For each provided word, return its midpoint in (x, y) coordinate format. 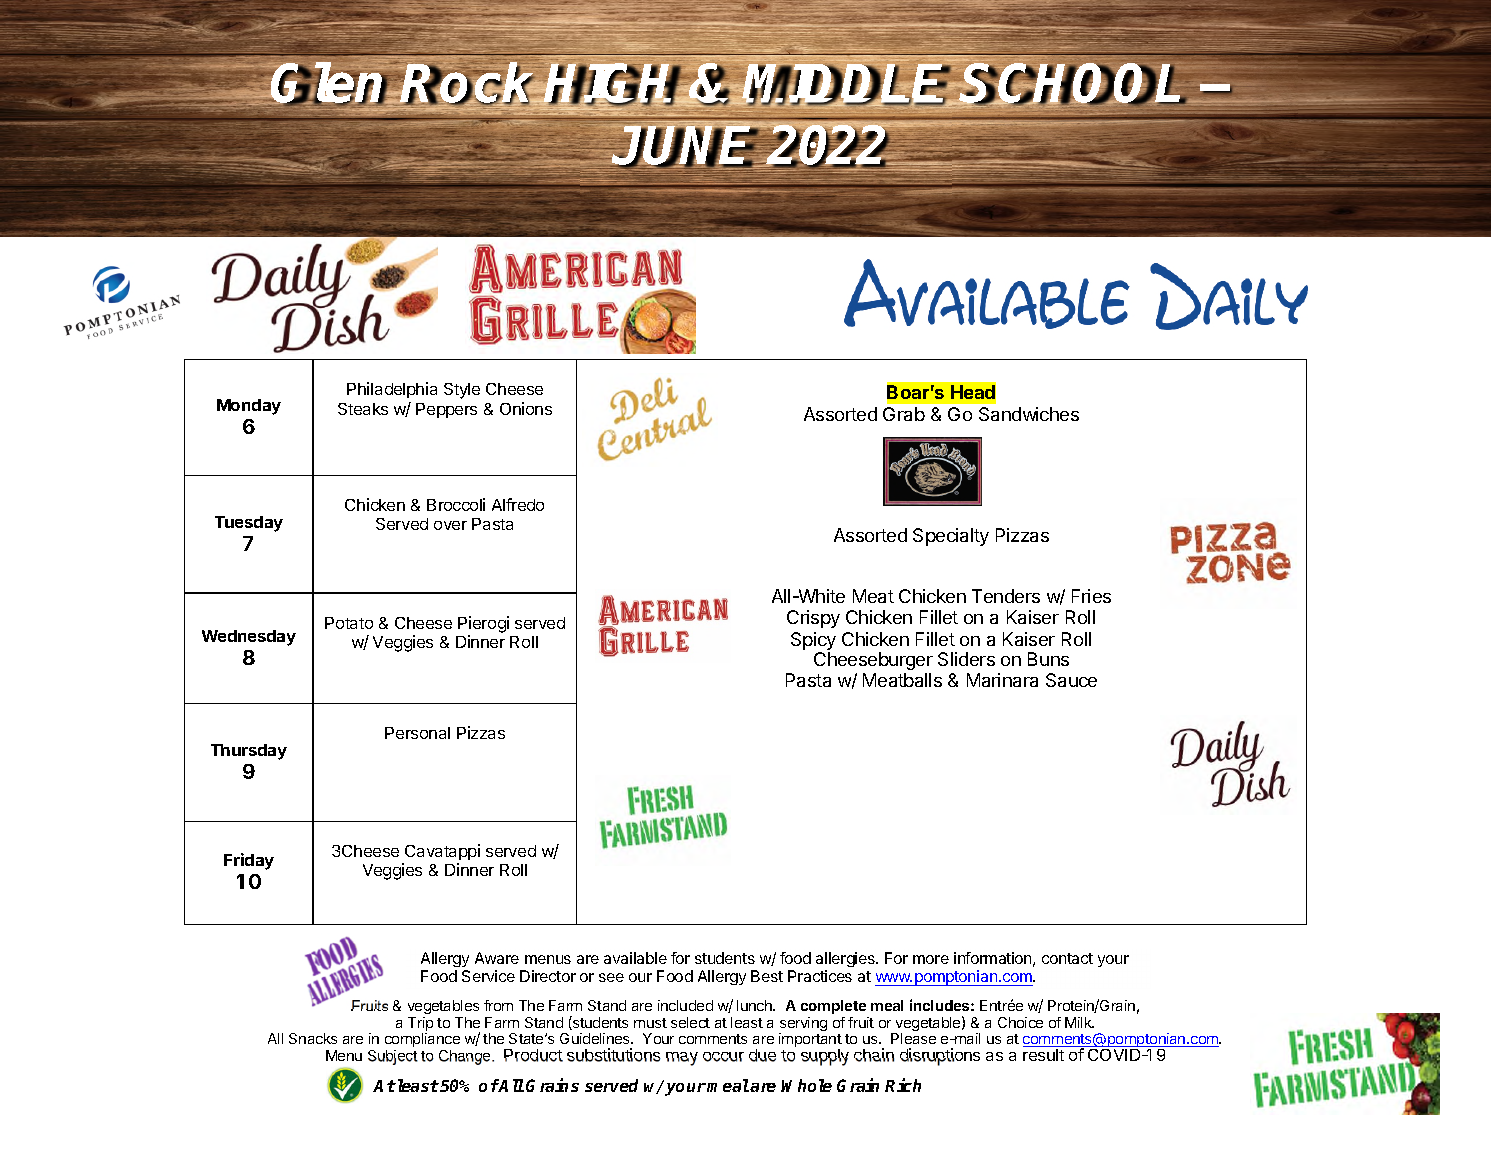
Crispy (813, 619)
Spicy (813, 642)
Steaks (363, 409)
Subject (393, 1057)
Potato (349, 623)
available (635, 958)
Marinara (1002, 680)
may (682, 1059)
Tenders (1006, 596)
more (931, 959)
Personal (417, 733)
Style (462, 391)
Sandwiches (1029, 414)
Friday (249, 861)
